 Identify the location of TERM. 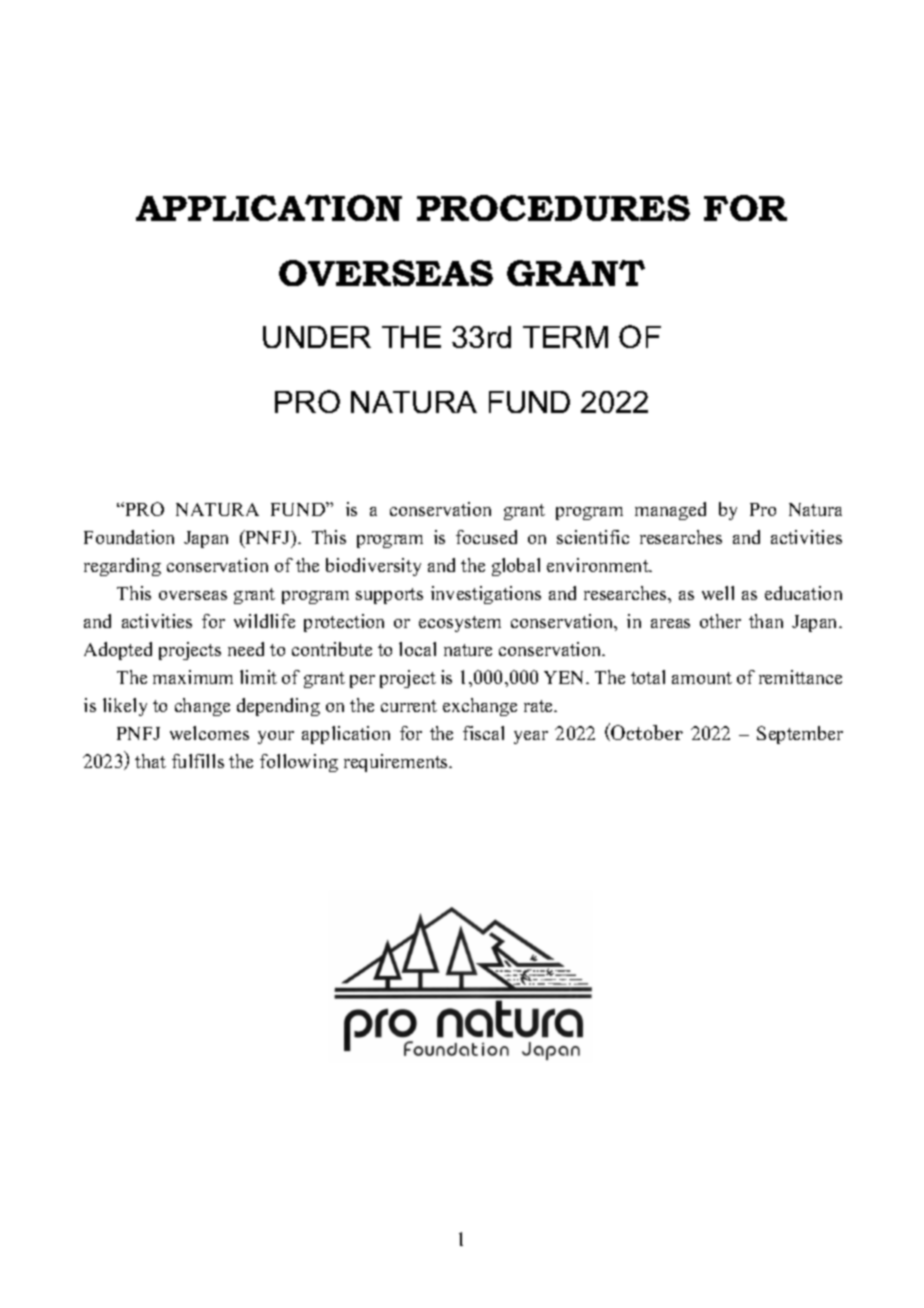
(565, 337).
